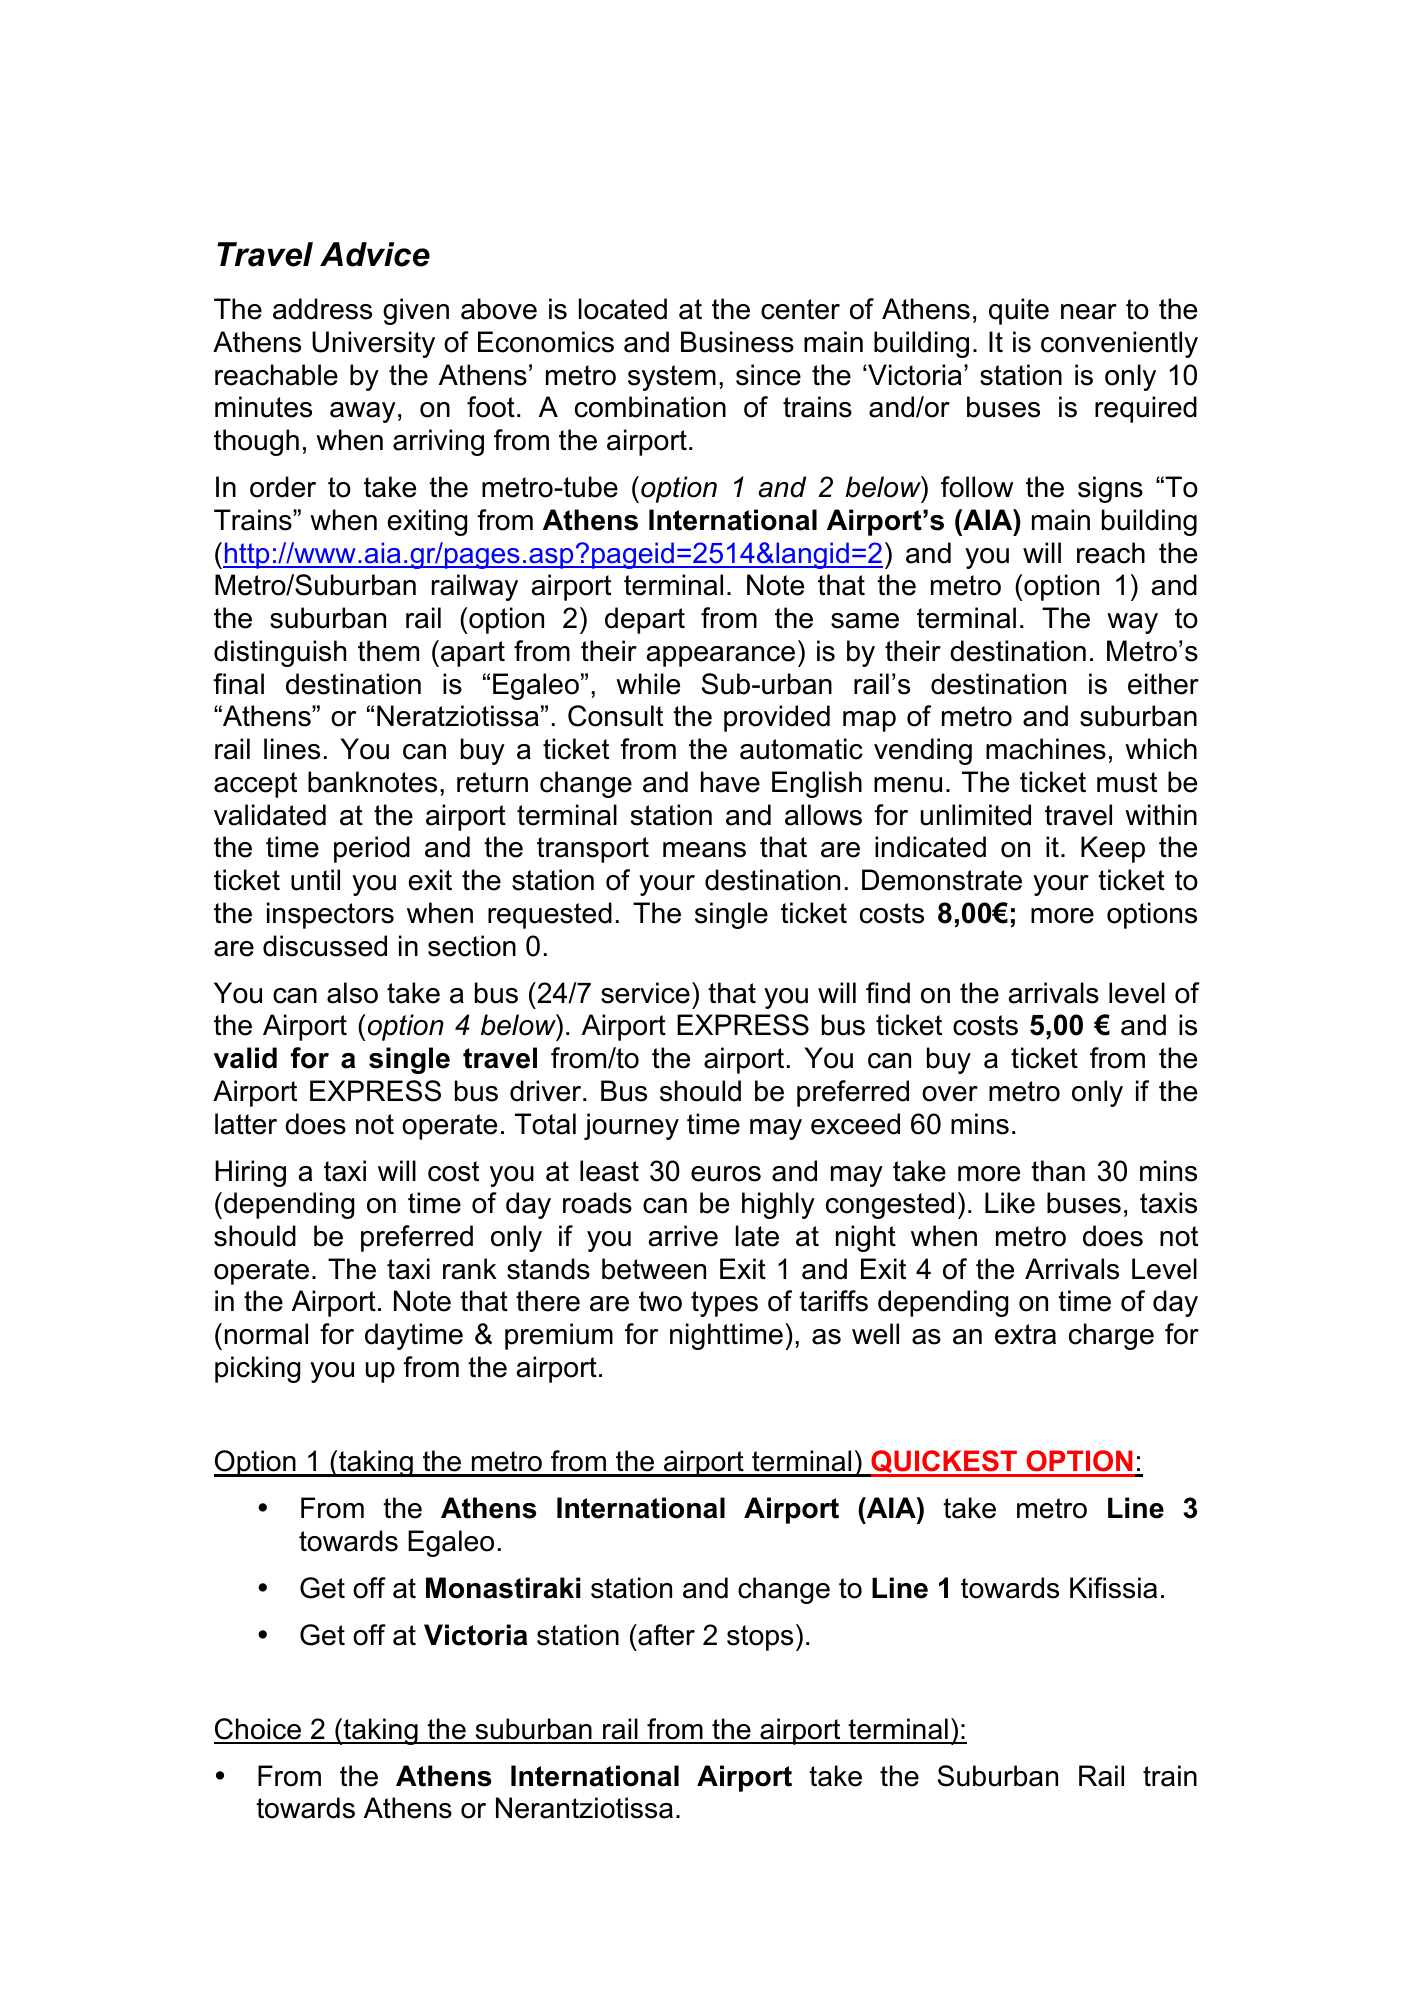 The height and width of the screenshot is (1998, 1412). I want to click on them, so click(388, 651).
